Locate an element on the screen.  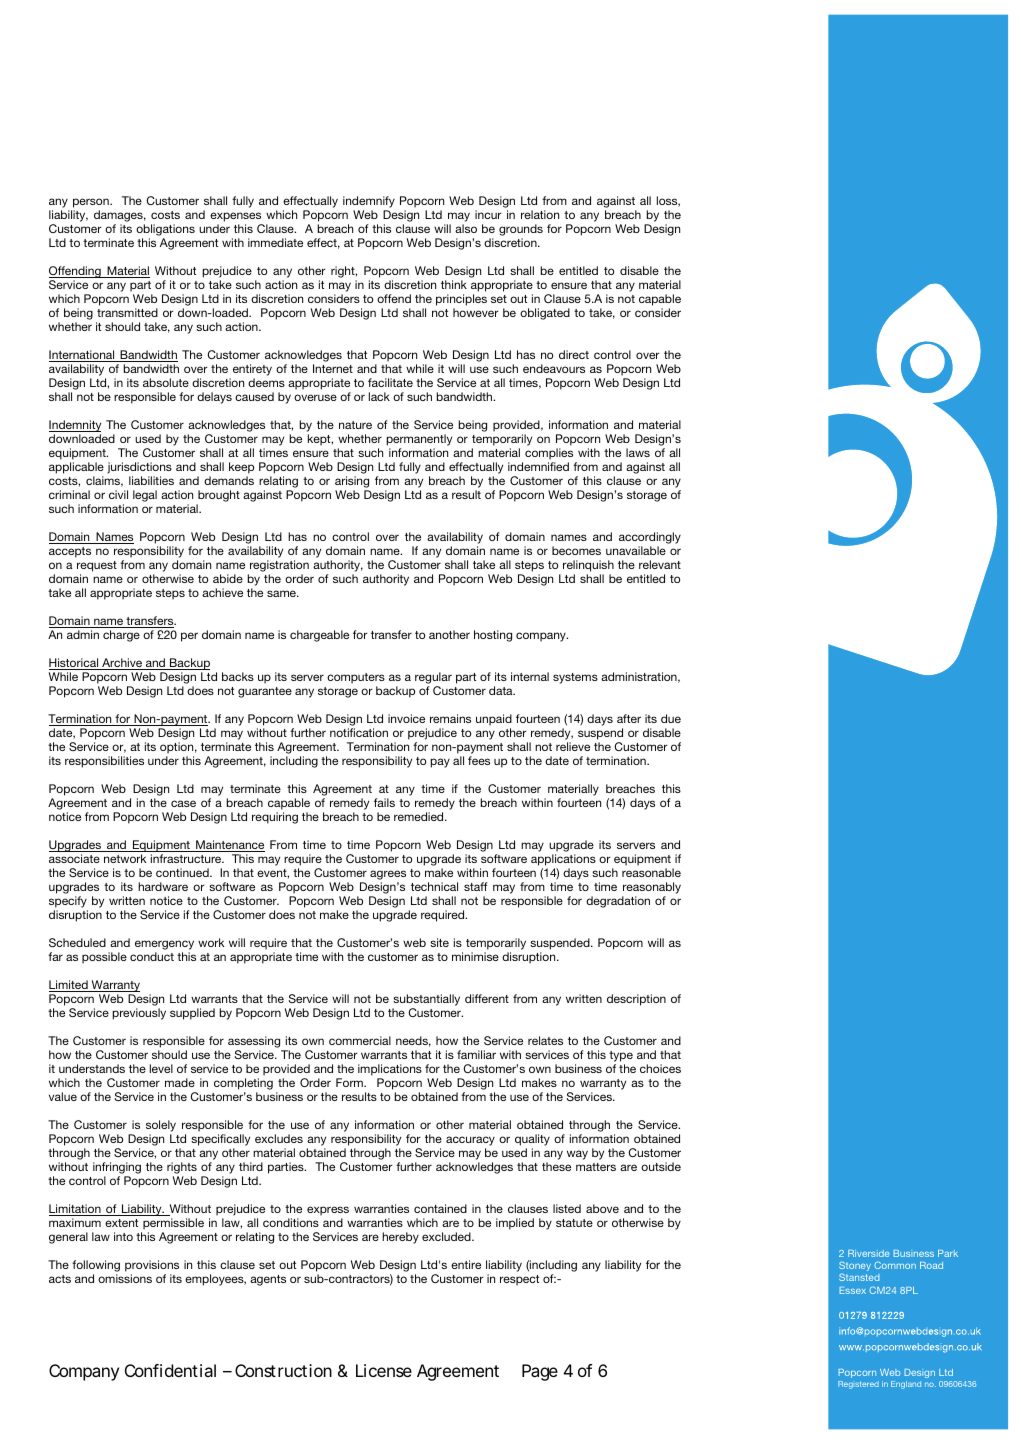
case is located at coordinates (183, 803).
